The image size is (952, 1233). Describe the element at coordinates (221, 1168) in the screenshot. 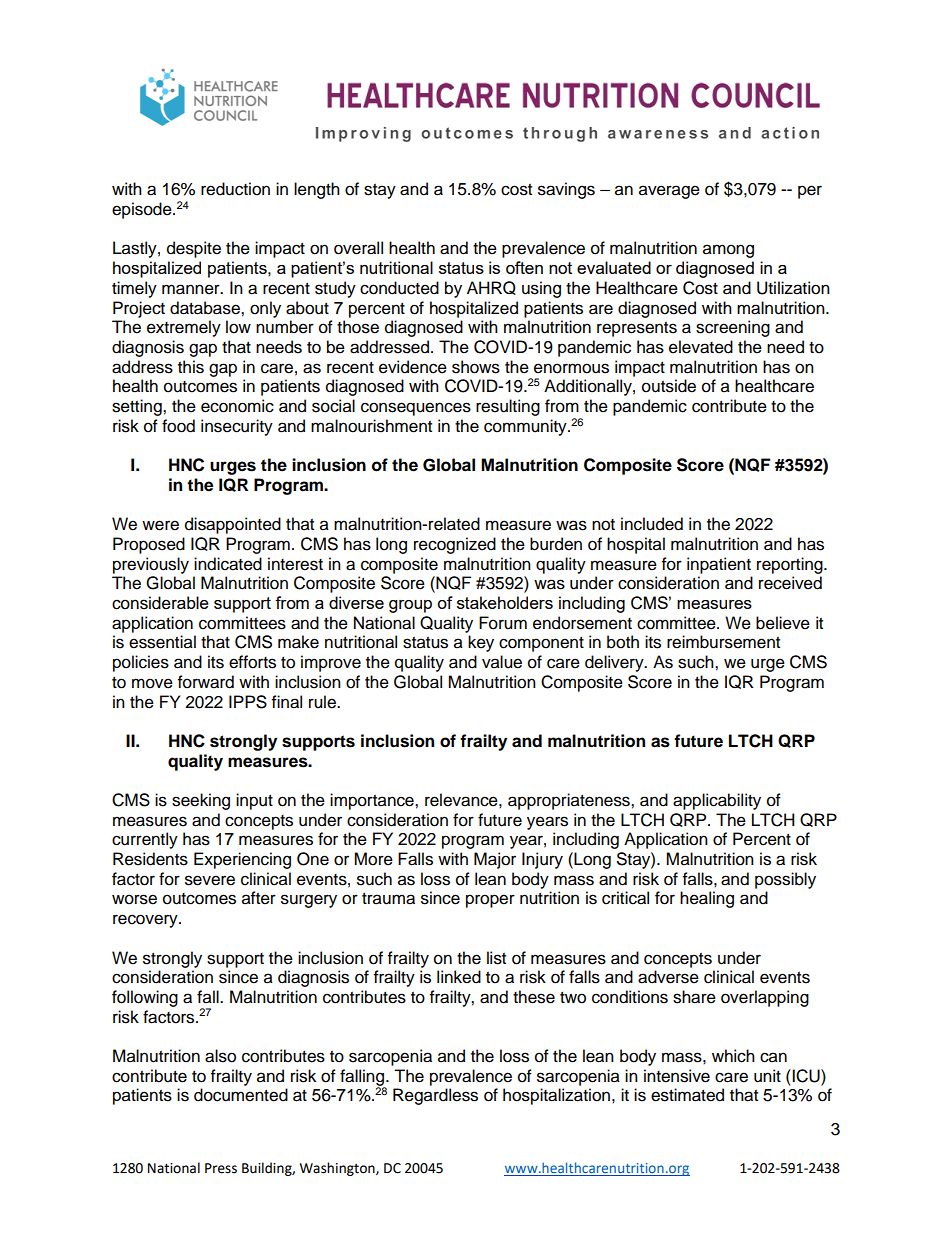

I see `Press` at that location.
